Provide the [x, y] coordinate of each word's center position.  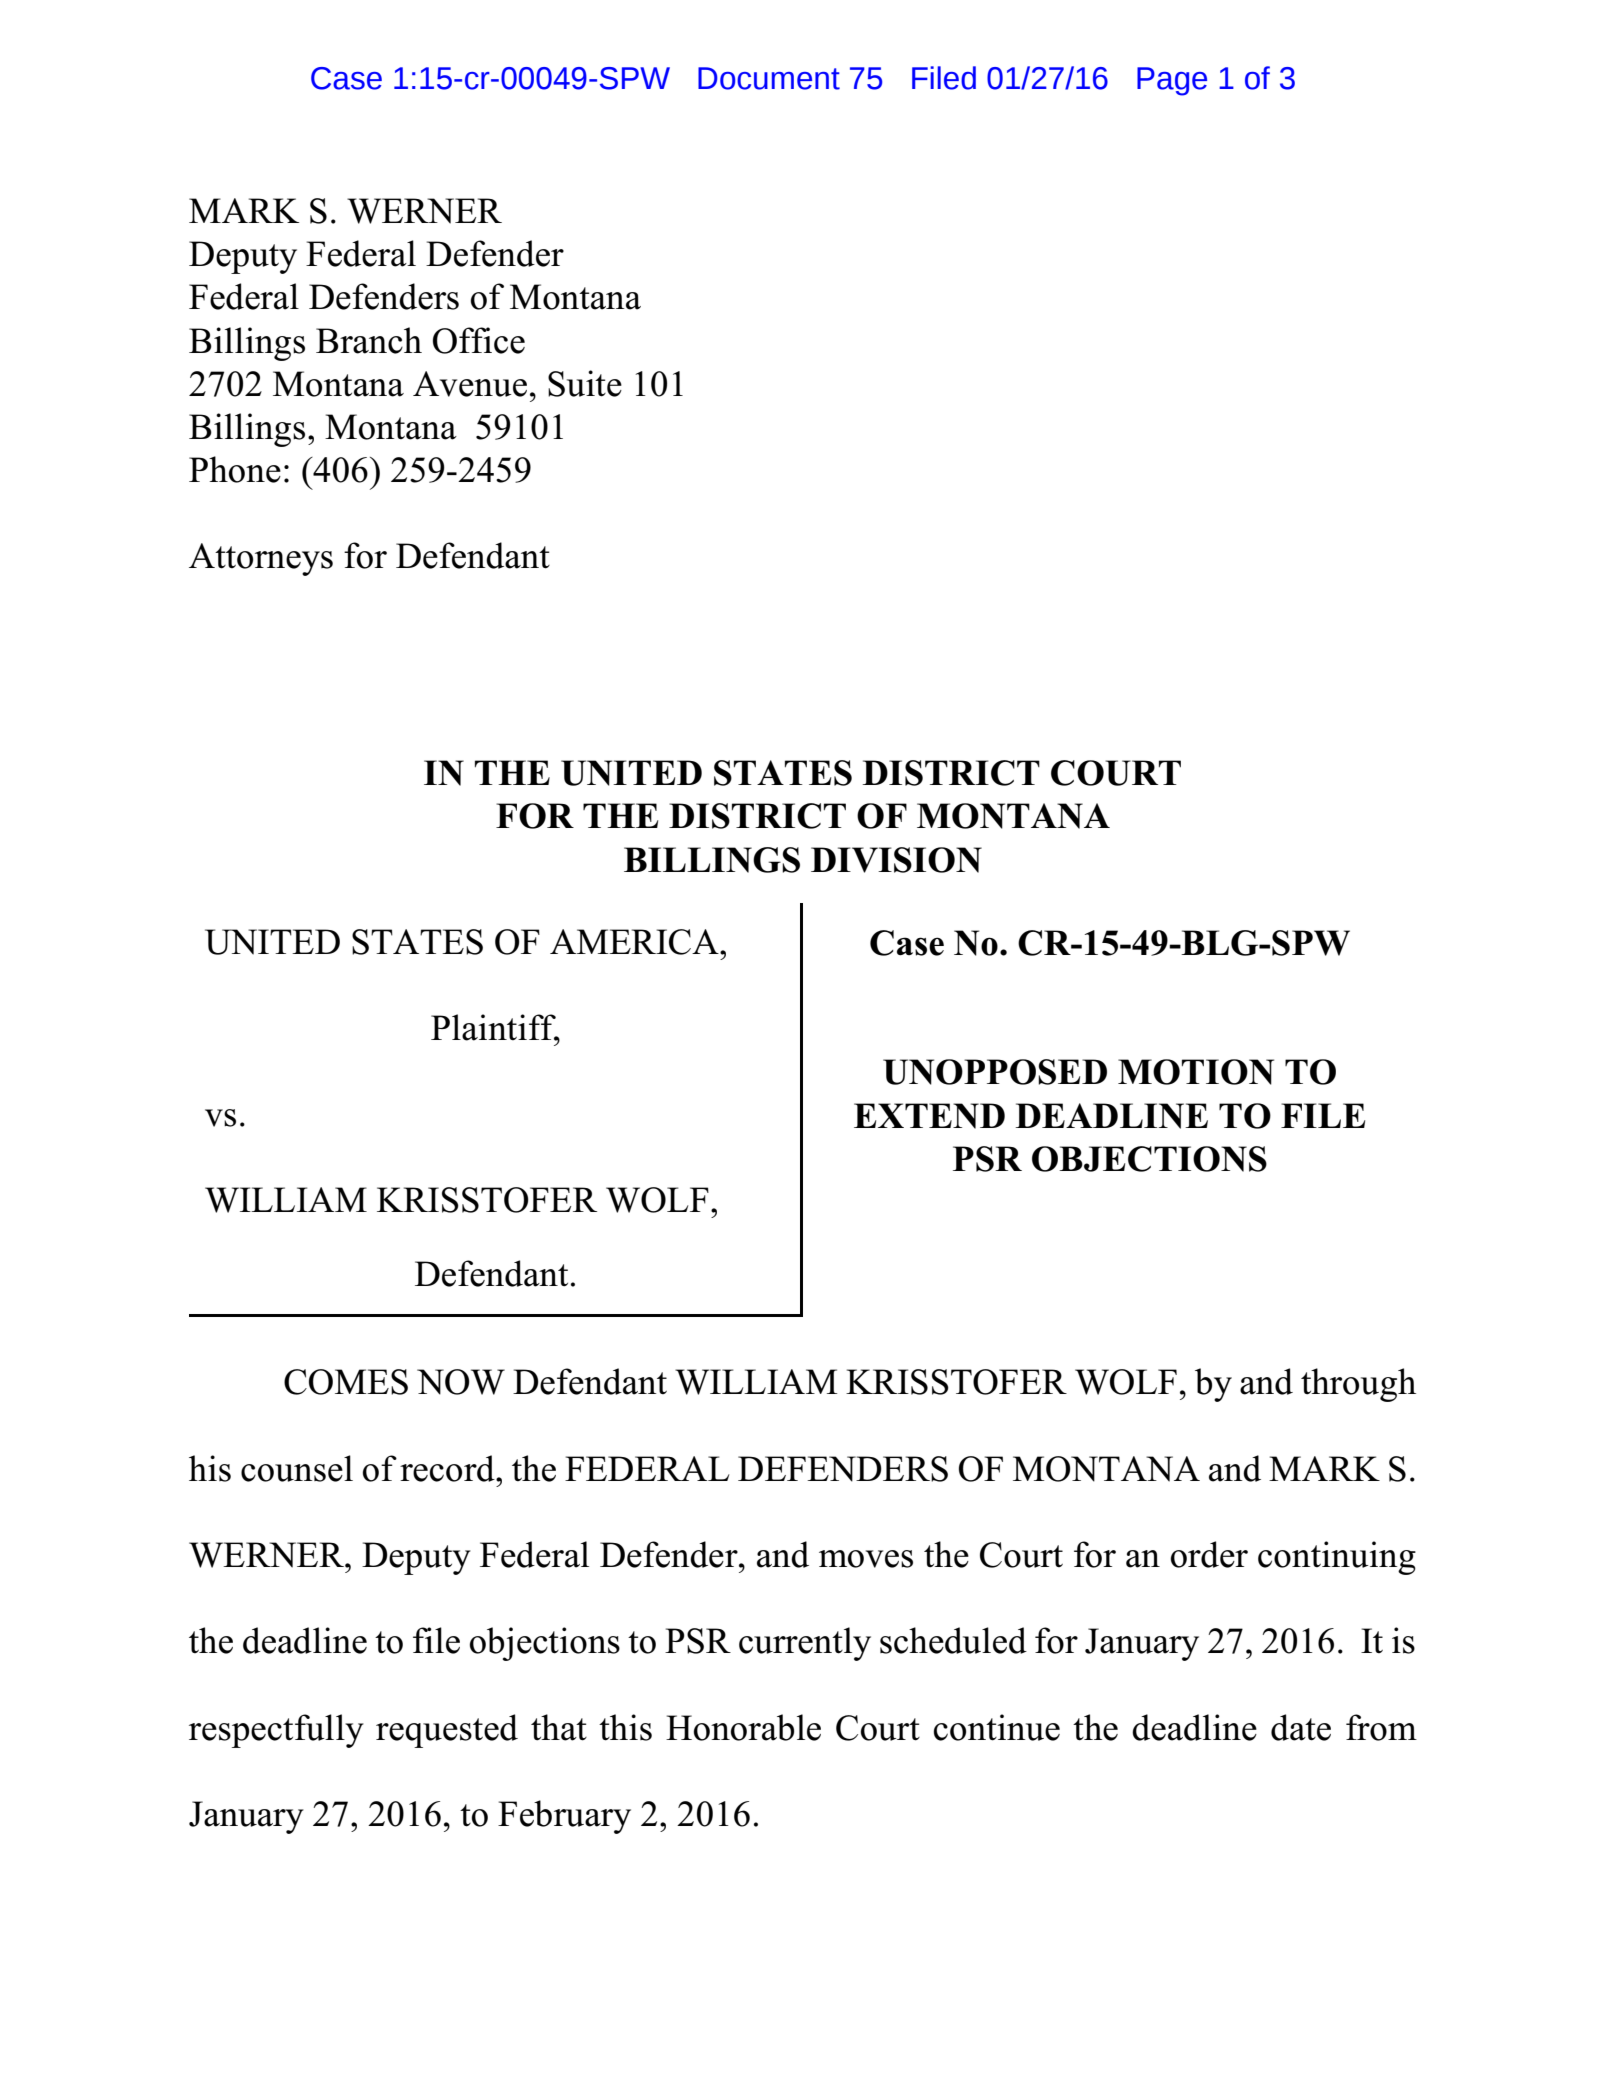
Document [769, 78]
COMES [346, 1382]
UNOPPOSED [995, 1072]
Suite [585, 383]
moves [866, 1559]
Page [1172, 81]
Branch [369, 340]
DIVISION [896, 860]
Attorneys [261, 559]
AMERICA [635, 942]
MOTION [1196, 1072]
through [1358, 1385]
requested [447, 1731]
